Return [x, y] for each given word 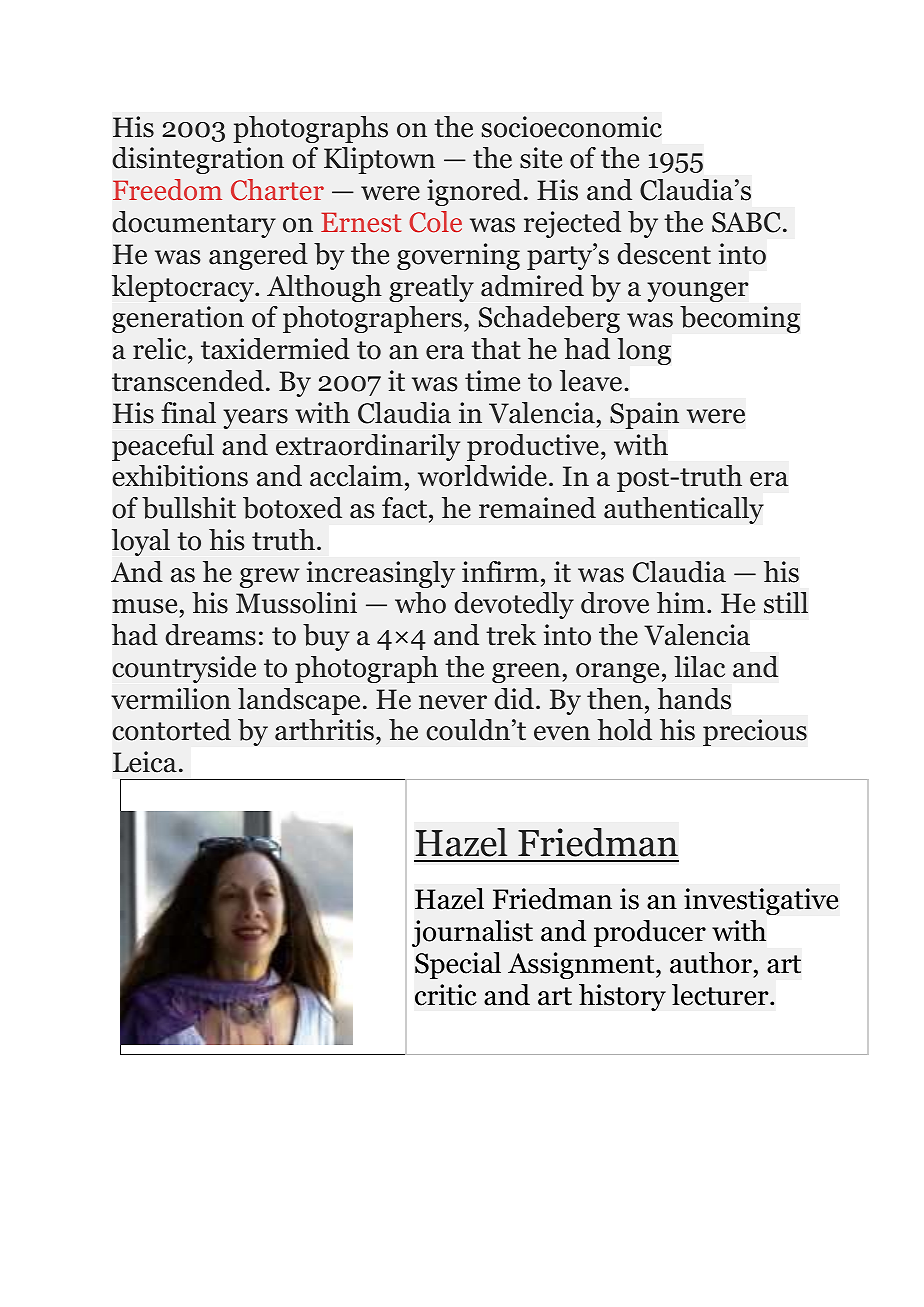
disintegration [198, 160]
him [682, 602]
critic [445, 995]
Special [458, 965]
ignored [474, 192]
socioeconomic [572, 127]
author [711, 963]
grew [270, 578]
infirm [500, 571]
